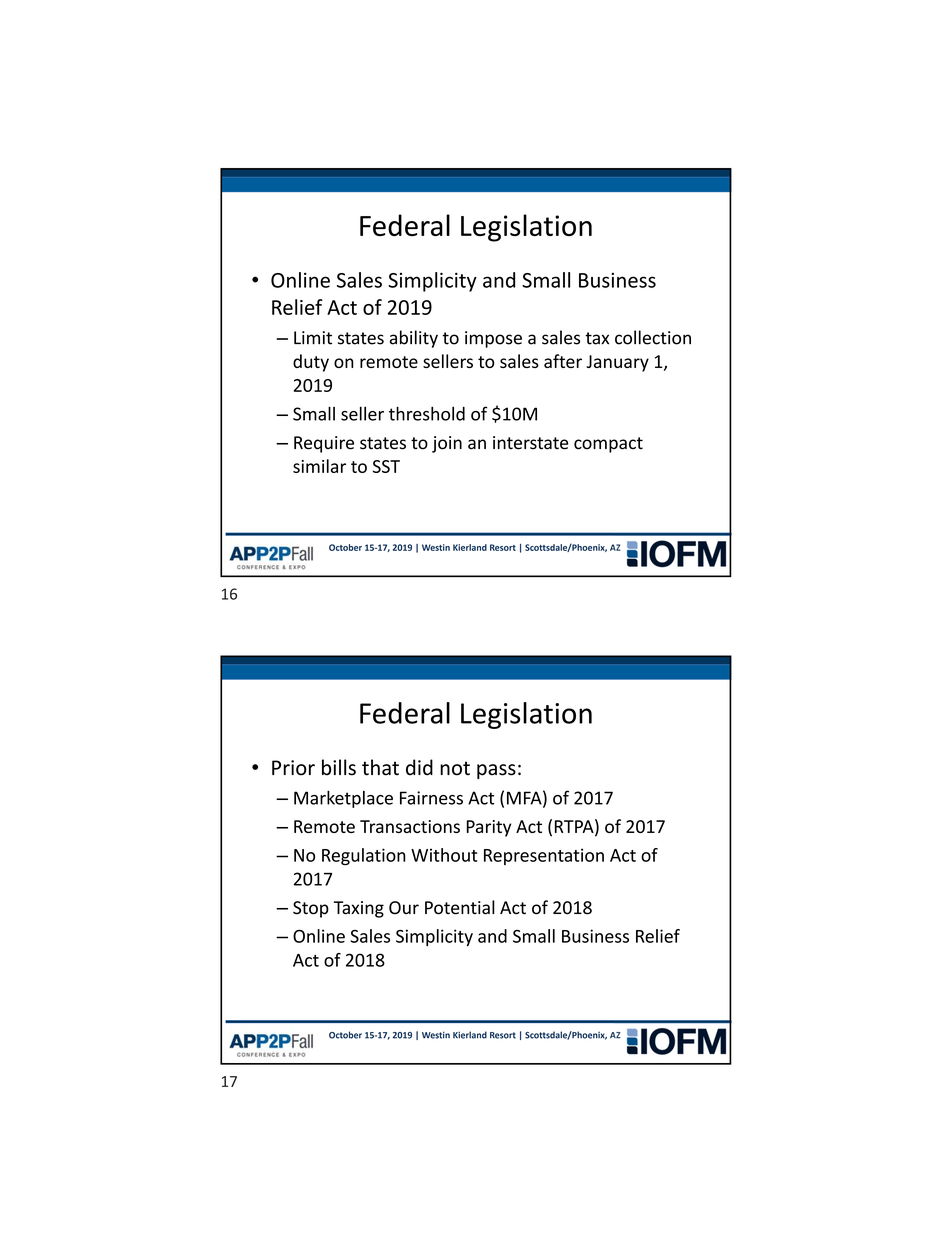 This document has width=952, height=1233. I want to click on compact, so click(608, 445).
